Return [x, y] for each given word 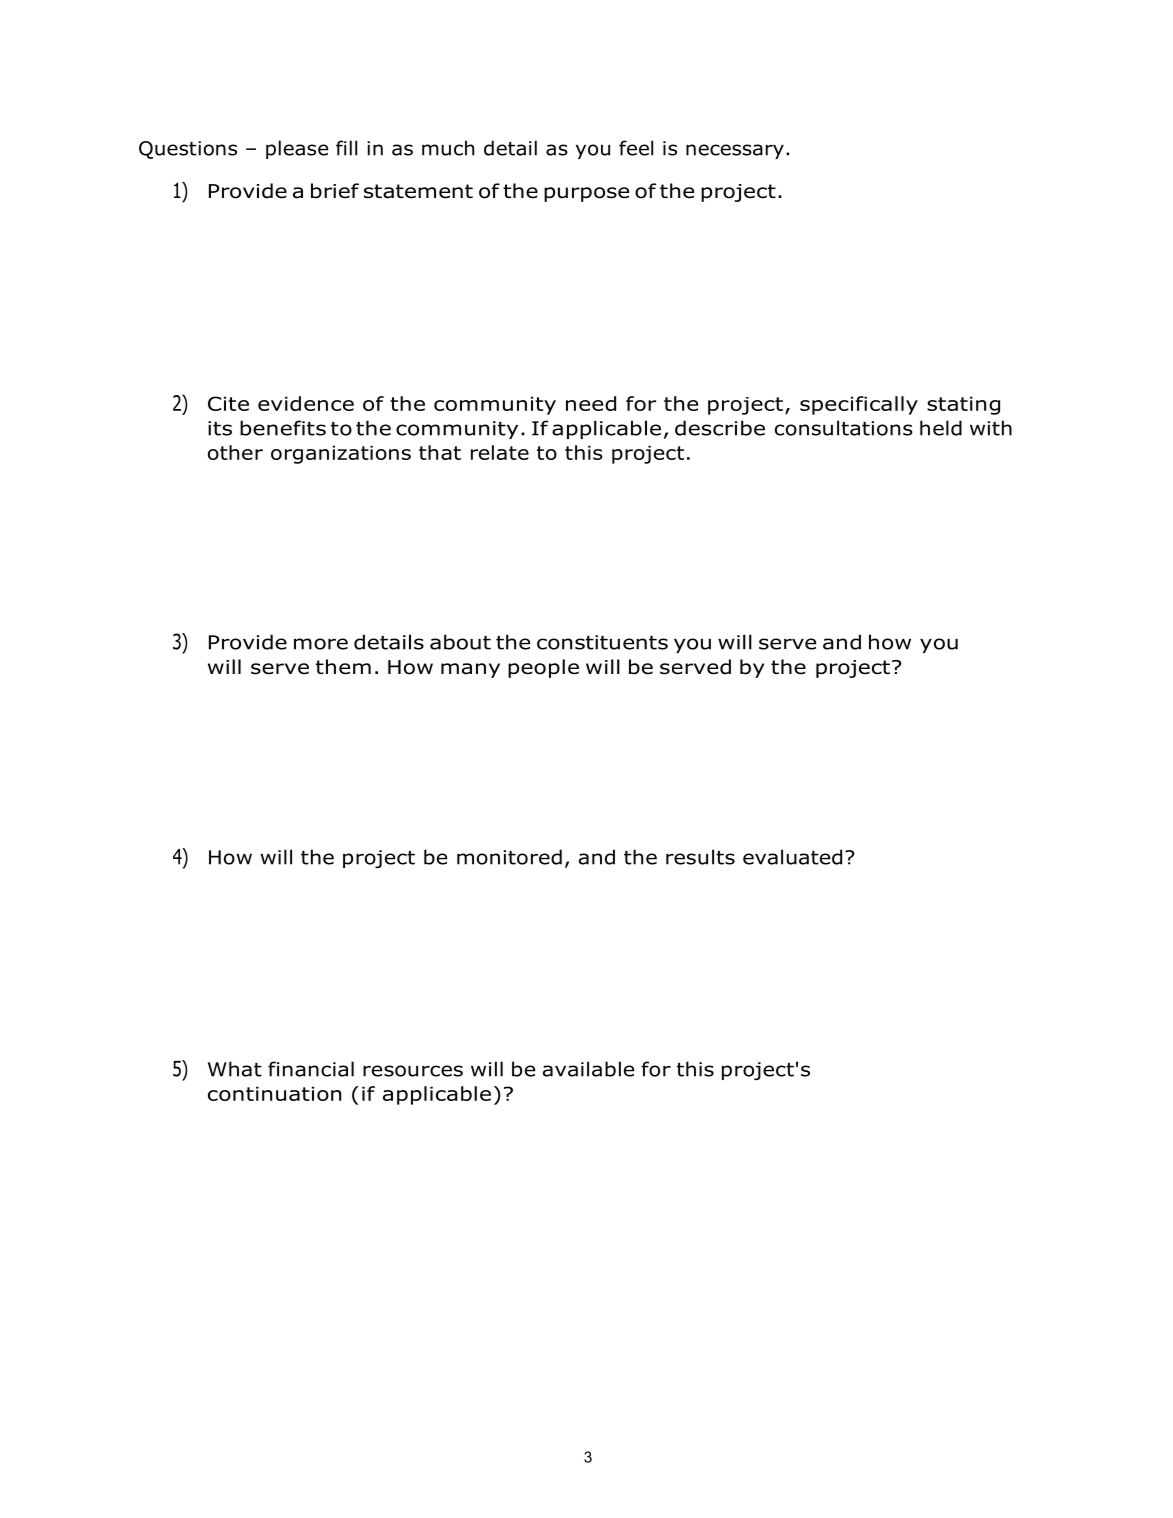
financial [311, 1069]
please [297, 149]
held [941, 428]
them [343, 667]
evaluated [792, 857]
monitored [509, 857]
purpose [586, 194]
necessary [735, 151]
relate [500, 452]
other [235, 452]
